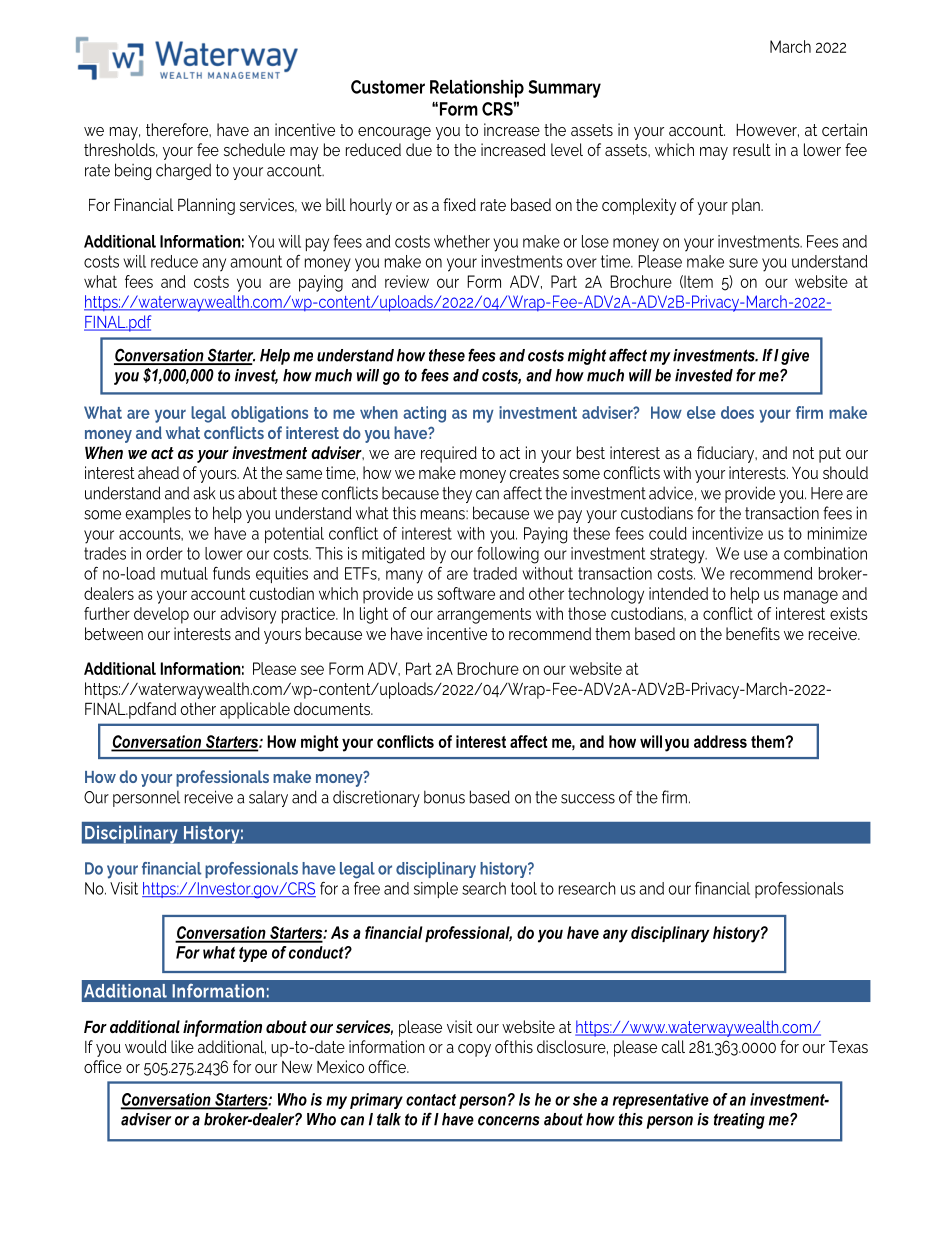 The image size is (952, 1233). What do you see at coordinates (795, 357) in the screenshot?
I see `give` at bounding box center [795, 357].
